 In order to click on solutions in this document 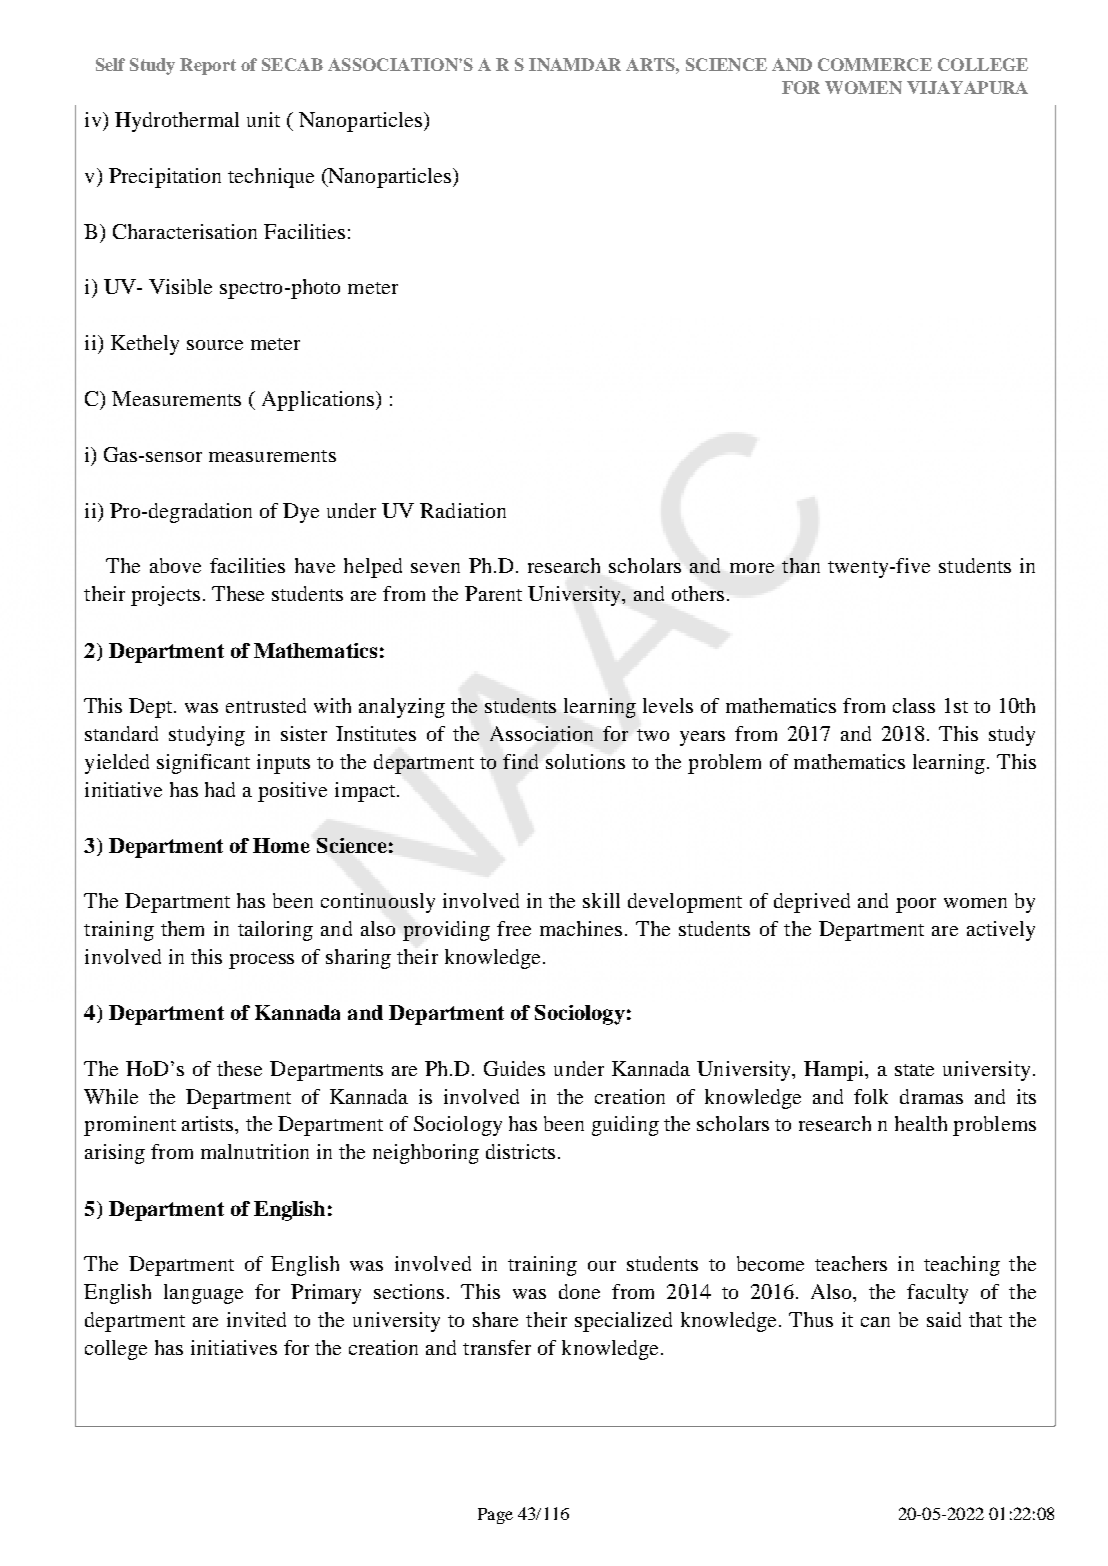, I will do `click(585, 761)`.
